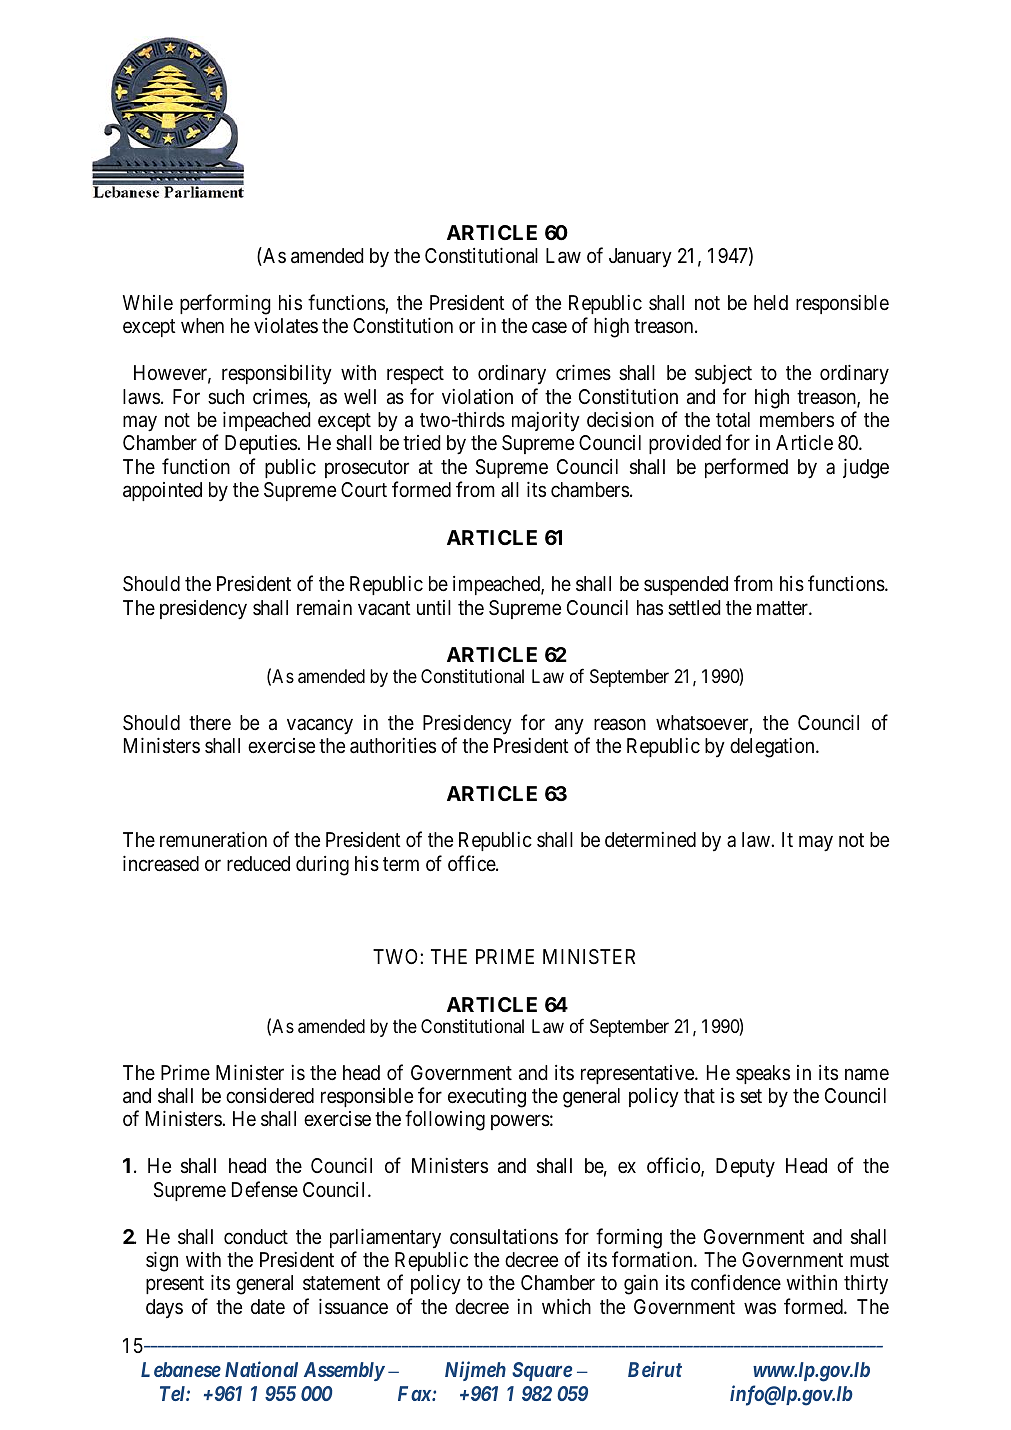 This image has height=1430, width=1011. What do you see at coordinates (261, 1369) in the image?
I see `National` at bounding box center [261, 1369].
